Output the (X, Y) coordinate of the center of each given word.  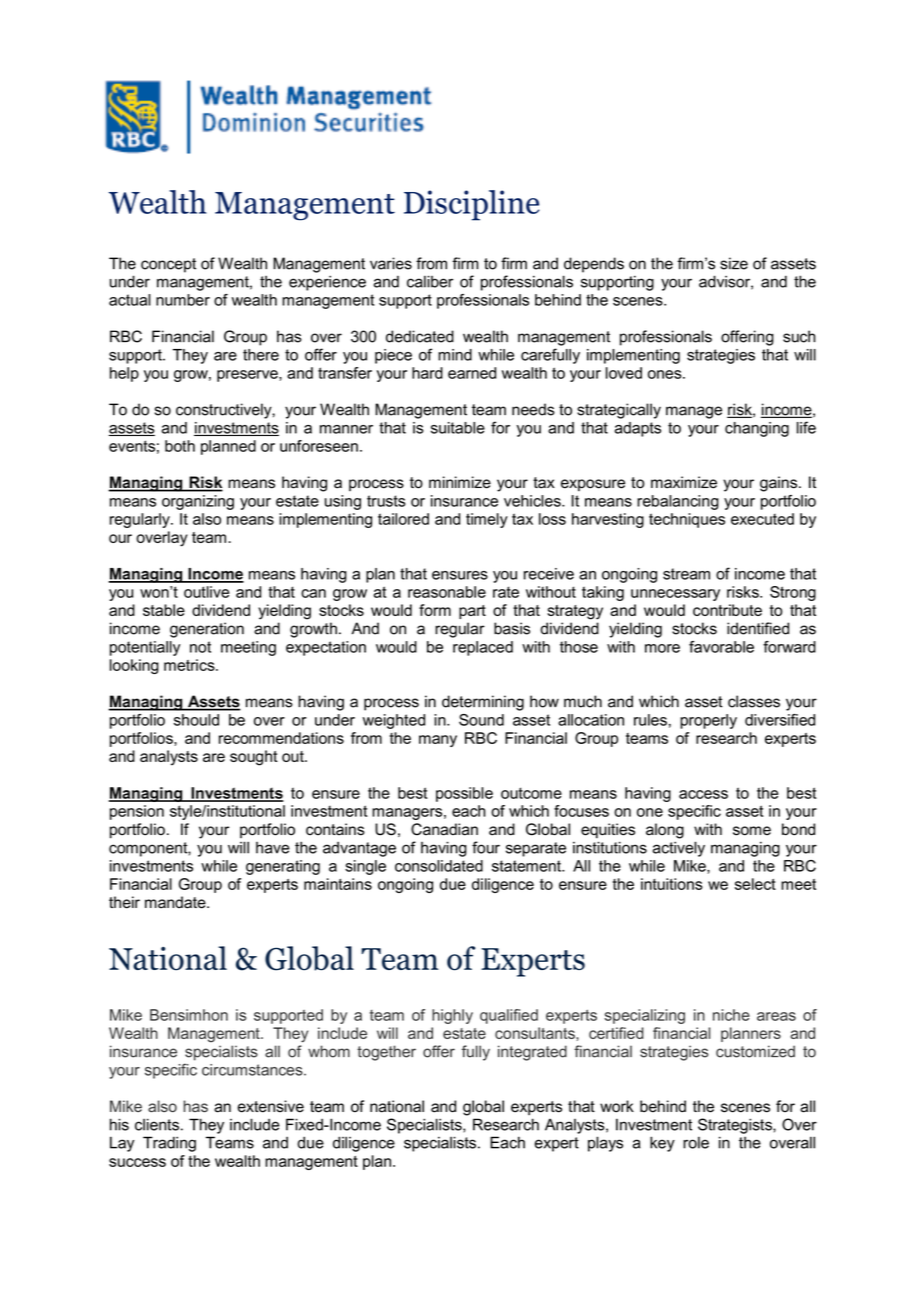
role (696, 1142)
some (752, 831)
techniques (687, 520)
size (734, 263)
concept (168, 265)
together (386, 1053)
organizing (198, 502)
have (273, 848)
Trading (169, 1144)
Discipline (471, 205)
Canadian (444, 829)
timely (487, 520)
